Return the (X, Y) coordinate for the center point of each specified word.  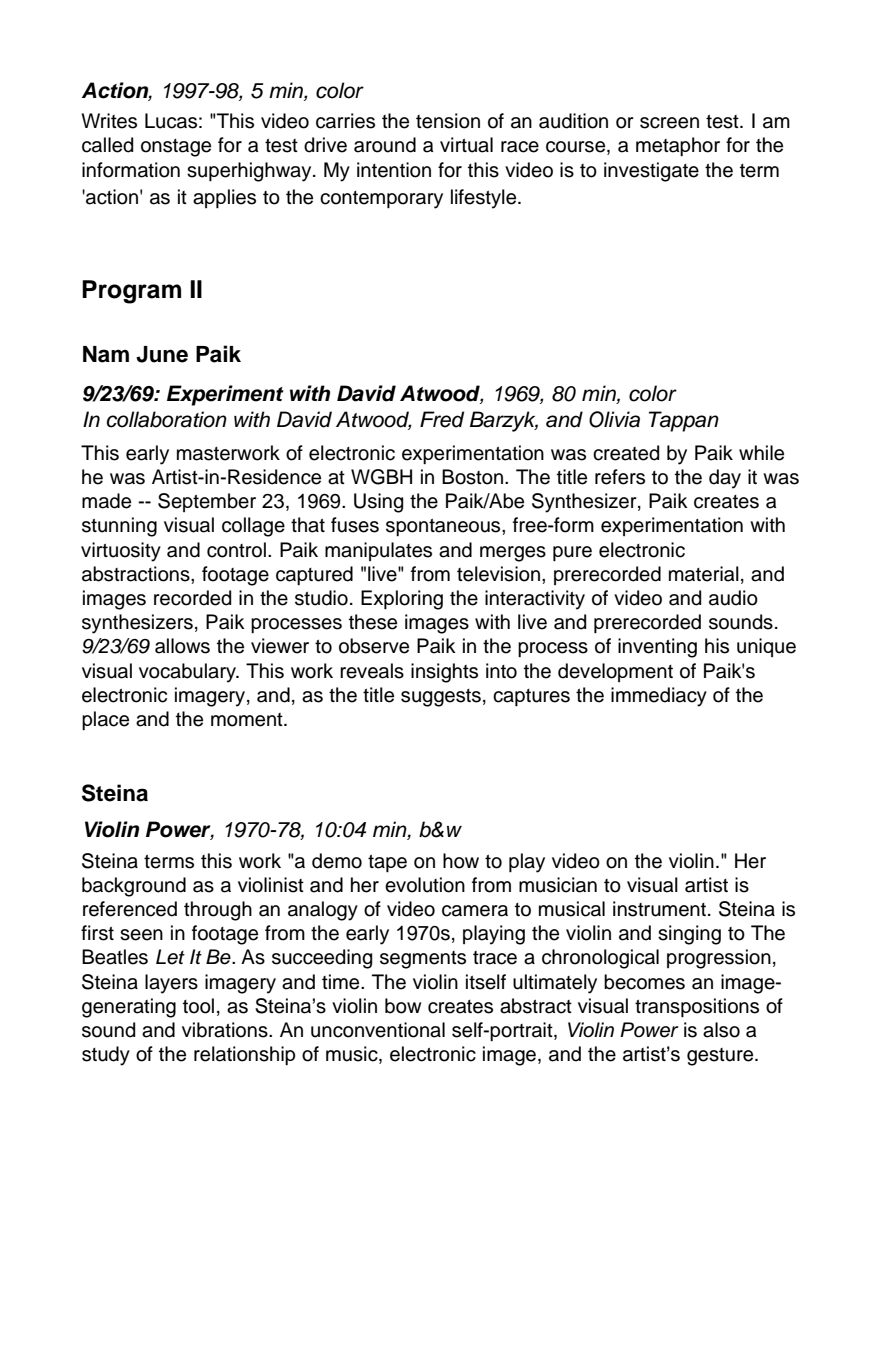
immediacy (659, 697)
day (725, 479)
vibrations (226, 1030)
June (162, 354)
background (134, 887)
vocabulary (189, 673)
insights (444, 673)
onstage (176, 148)
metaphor (678, 146)
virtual (466, 145)
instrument (659, 909)
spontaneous (444, 527)
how (461, 861)
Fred (442, 419)
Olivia (614, 419)
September (207, 502)
